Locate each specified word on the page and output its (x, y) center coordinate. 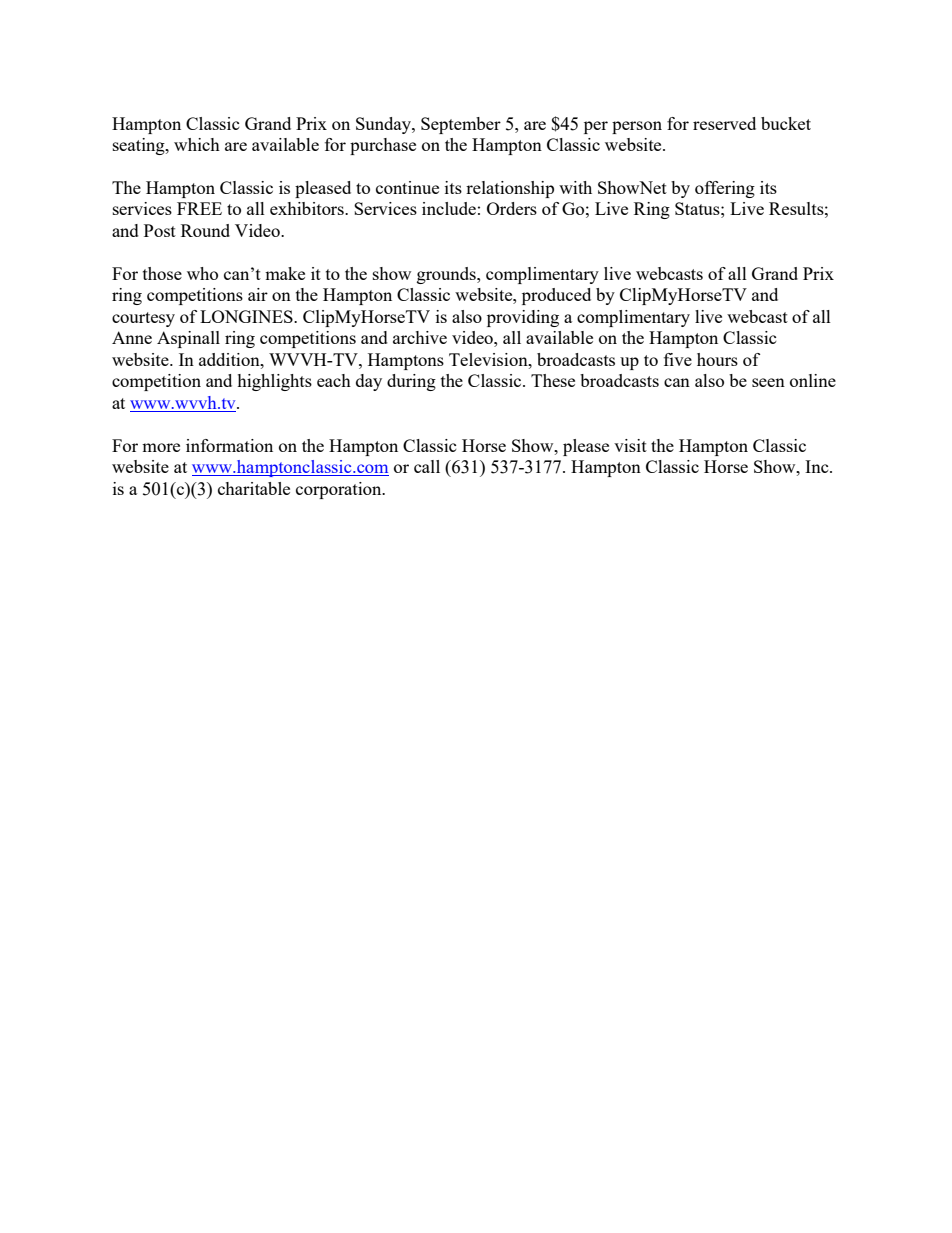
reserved (724, 123)
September (461, 125)
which (197, 144)
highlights (274, 382)
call (427, 466)
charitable (254, 488)
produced (556, 296)
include (449, 208)
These (553, 380)
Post (160, 230)
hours (717, 359)
